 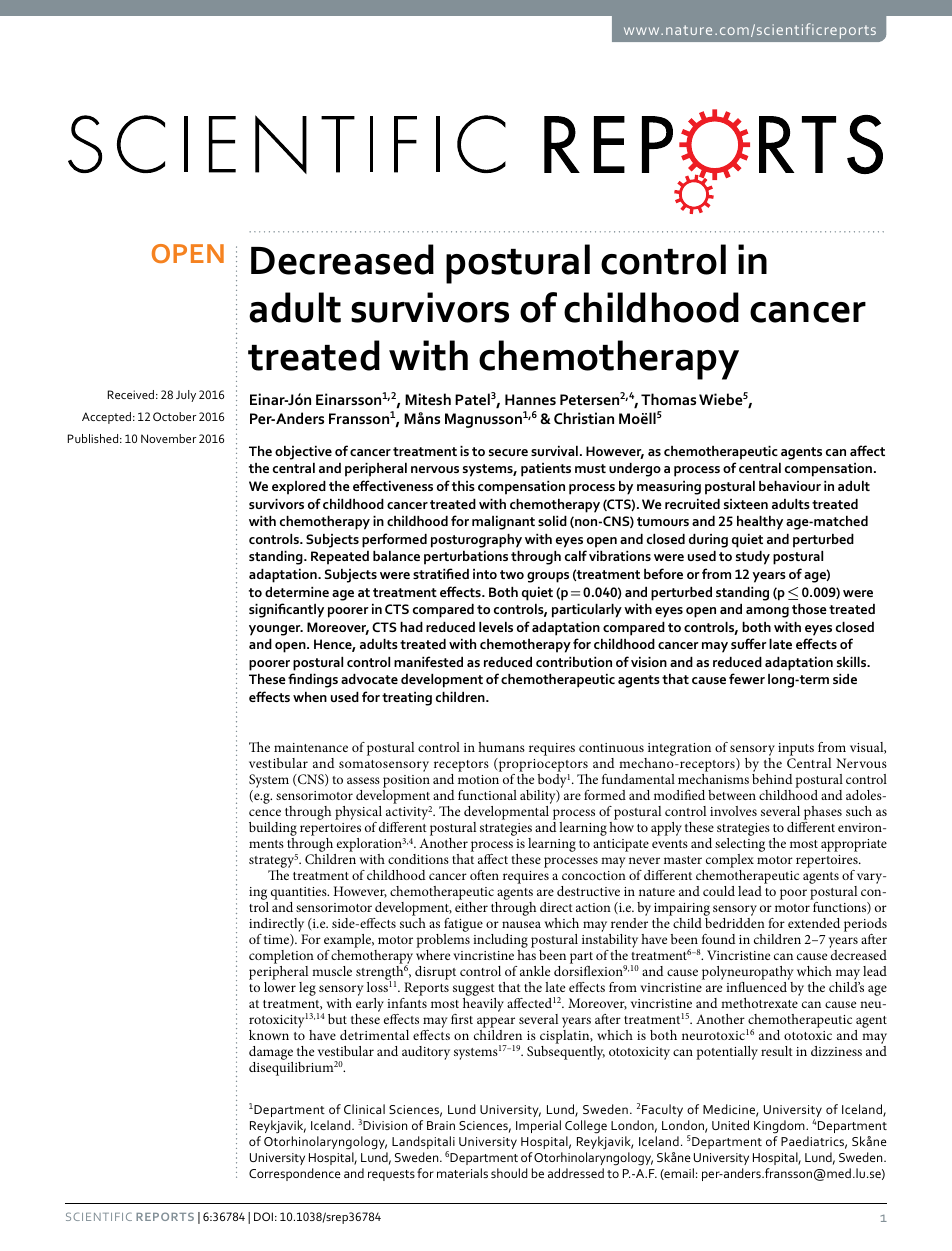 What do you see at coordinates (263, 1216) in the page?
I see `DOI` at bounding box center [263, 1216].
